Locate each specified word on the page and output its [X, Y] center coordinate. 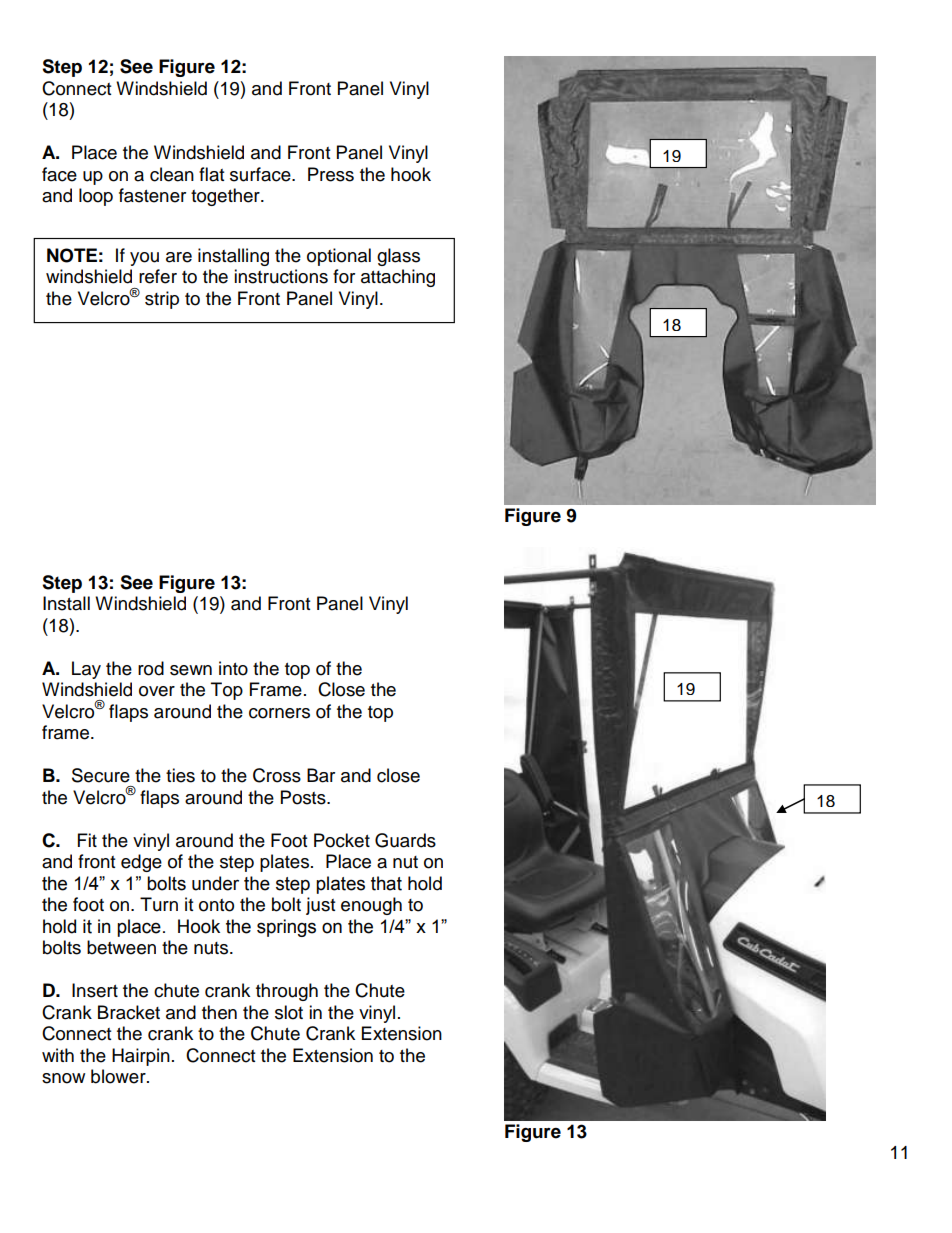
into [233, 668]
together [226, 197]
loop [96, 197]
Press [331, 174]
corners [279, 713]
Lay [86, 670]
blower [119, 1076]
